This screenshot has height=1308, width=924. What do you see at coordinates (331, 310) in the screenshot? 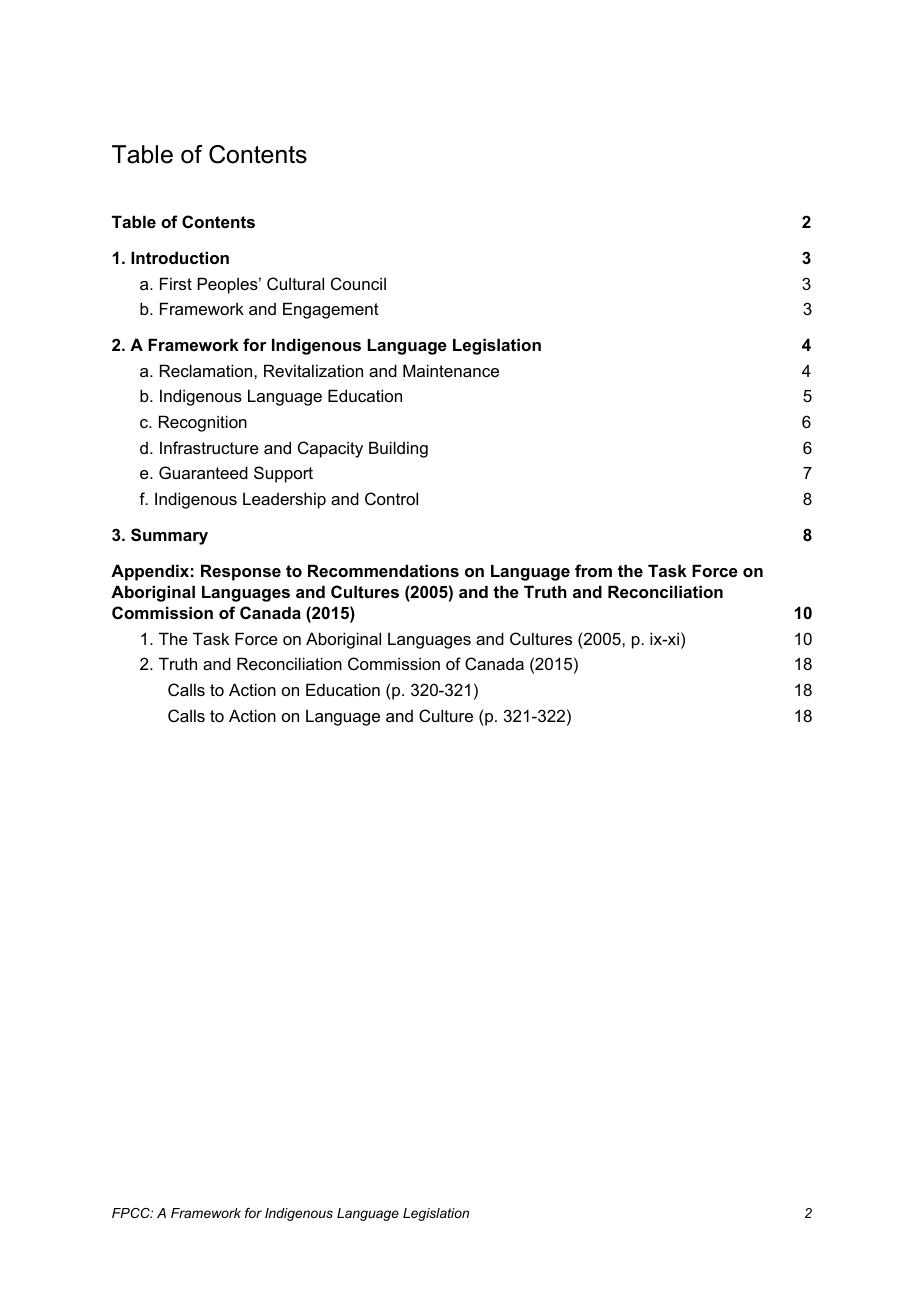
I see `Engagement` at bounding box center [331, 310].
